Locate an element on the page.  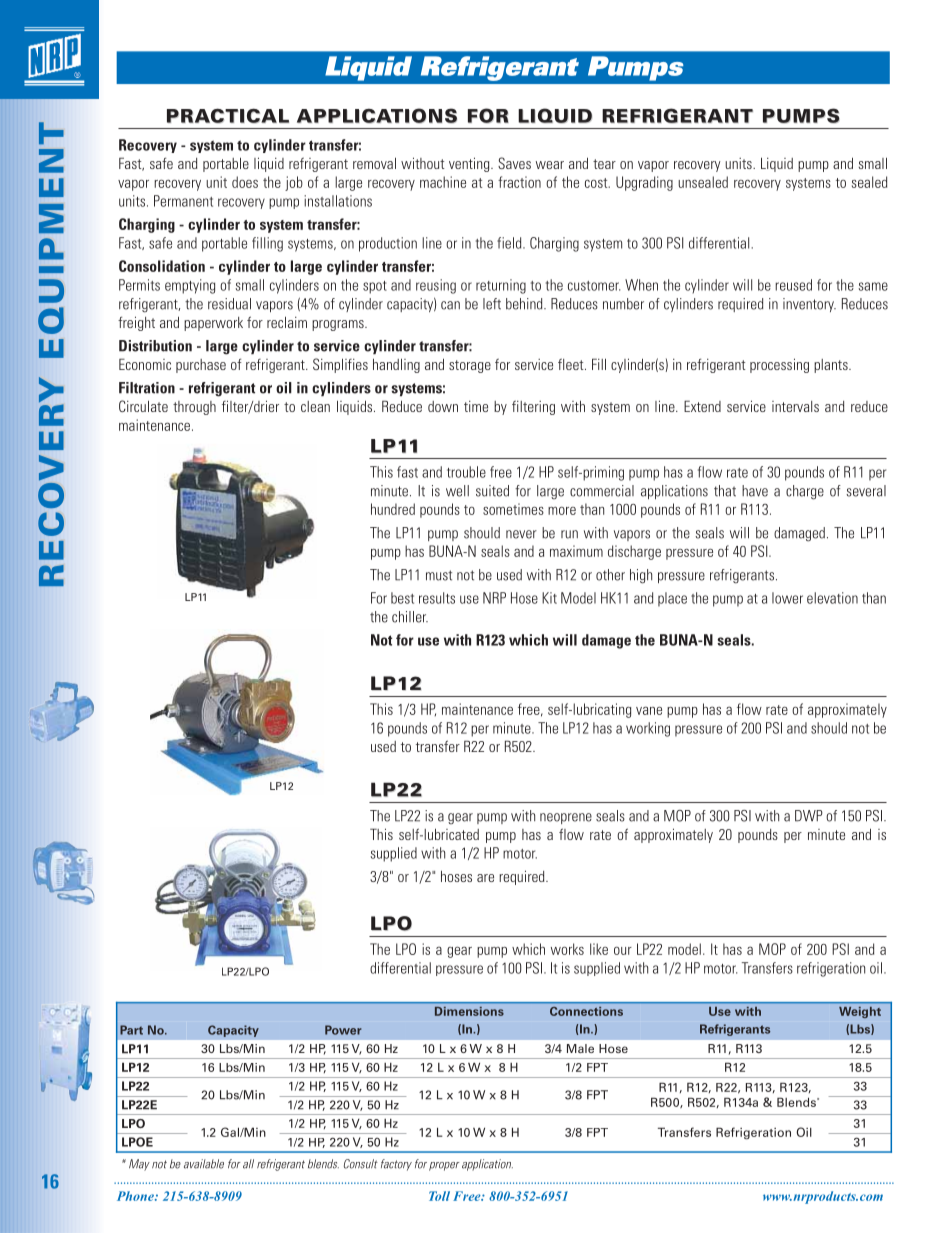
does is located at coordinates (245, 182).
